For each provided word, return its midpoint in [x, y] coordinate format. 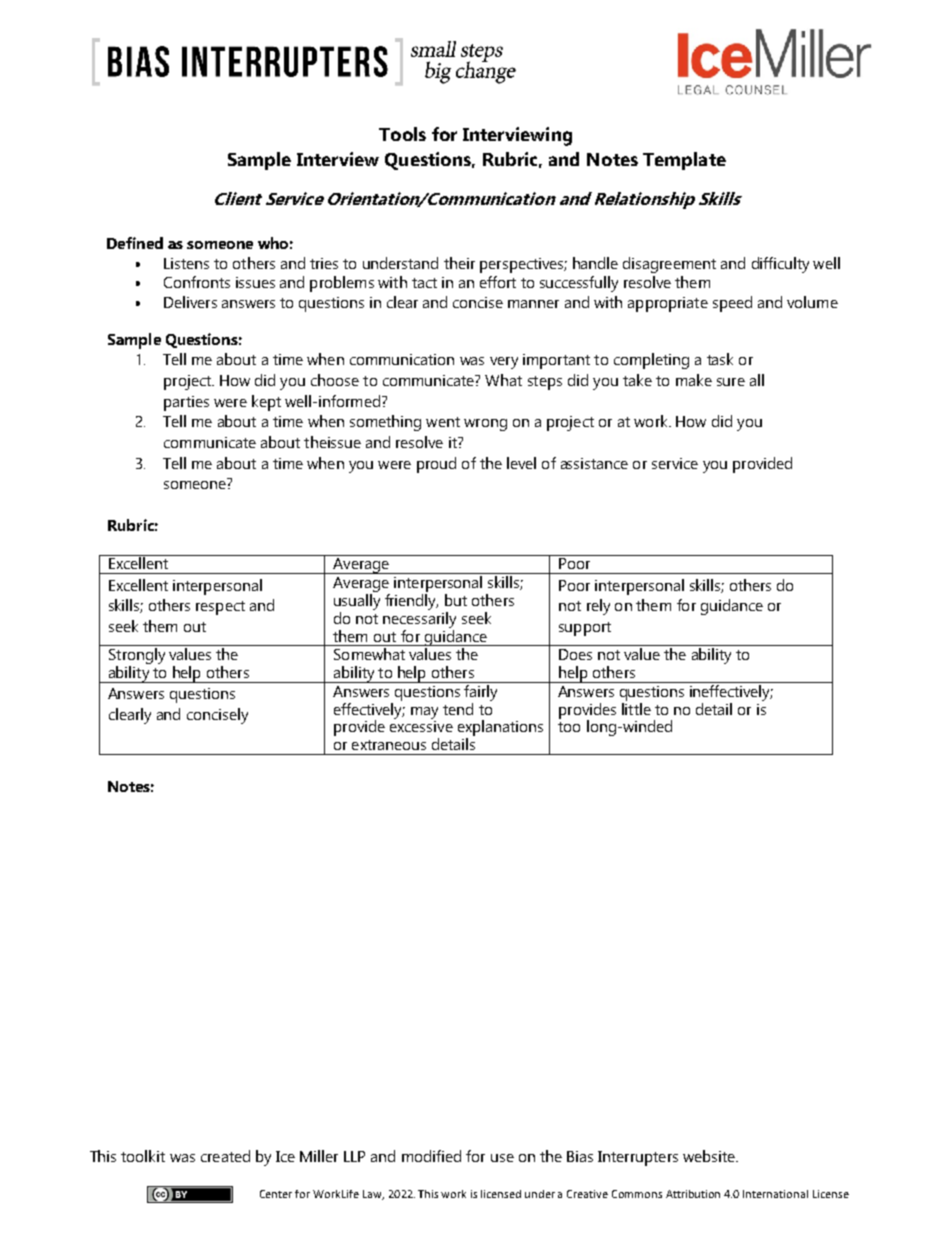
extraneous [389, 745]
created [225, 1156]
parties [186, 403]
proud [436, 465]
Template [684, 161]
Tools [402, 134]
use [502, 1158]
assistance [594, 463]
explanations [500, 728]
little [636, 709]
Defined [135, 243]
